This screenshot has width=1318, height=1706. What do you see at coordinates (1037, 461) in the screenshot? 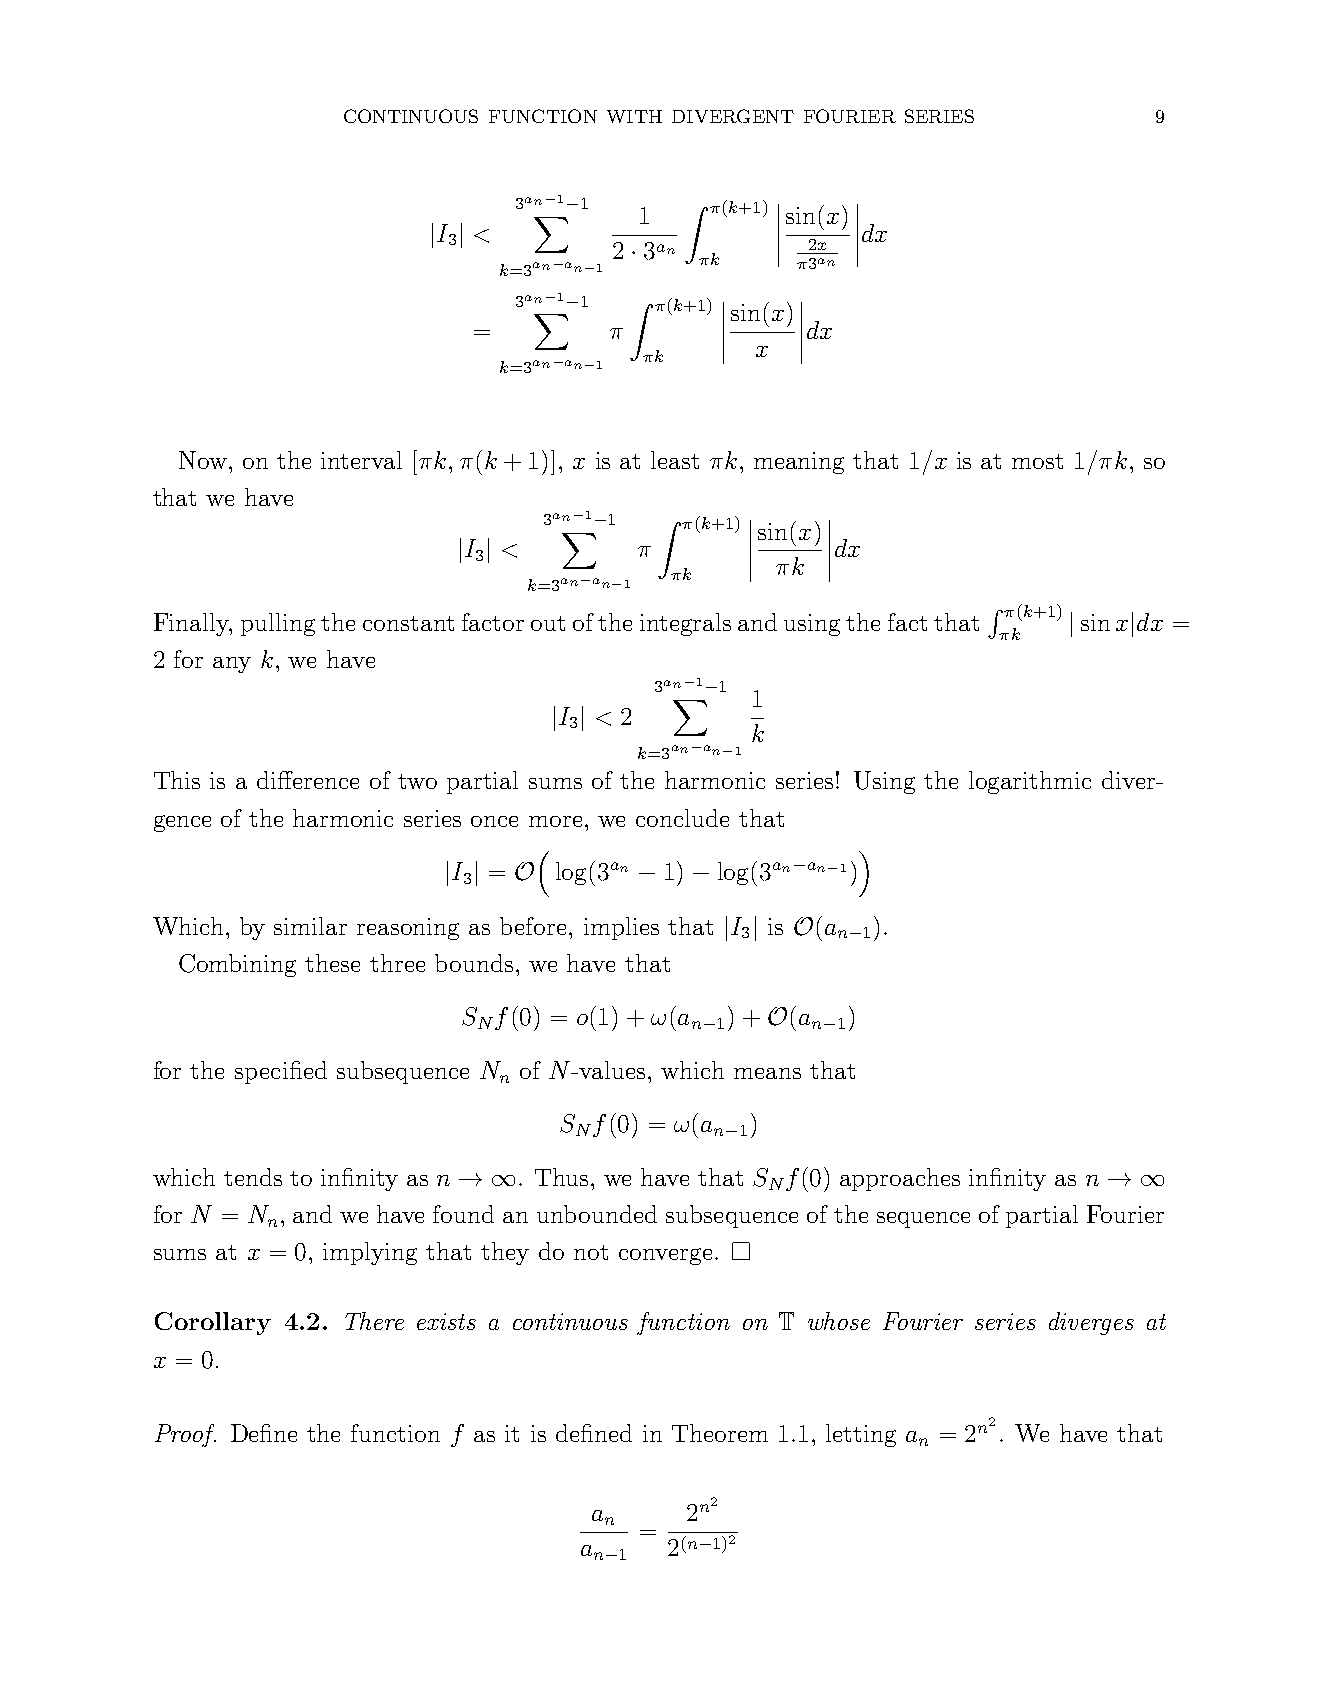
I see `most` at bounding box center [1037, 461].
